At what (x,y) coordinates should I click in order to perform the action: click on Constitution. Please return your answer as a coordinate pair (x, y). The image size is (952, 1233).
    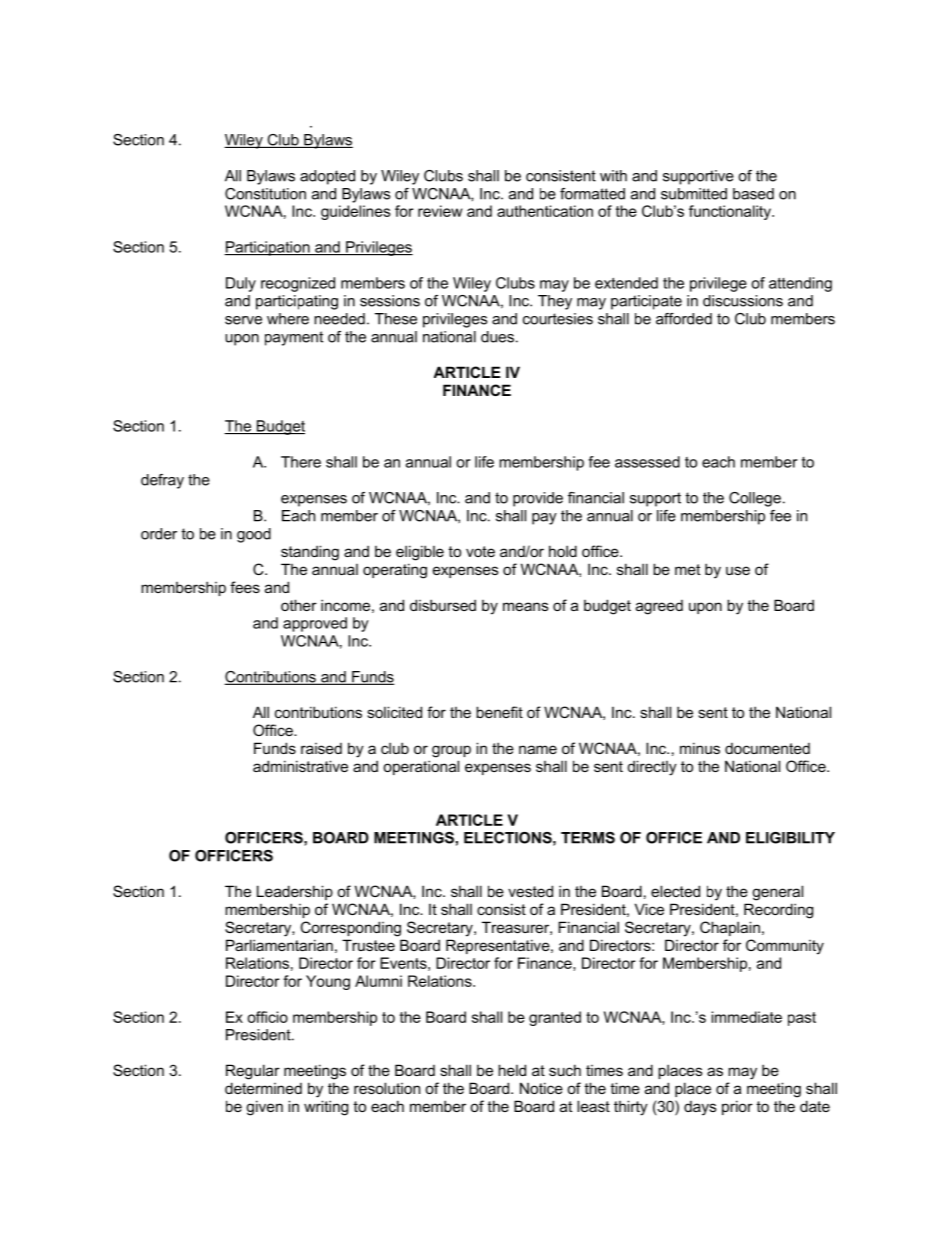
    Looking at the image, I should click on (265, 194).
